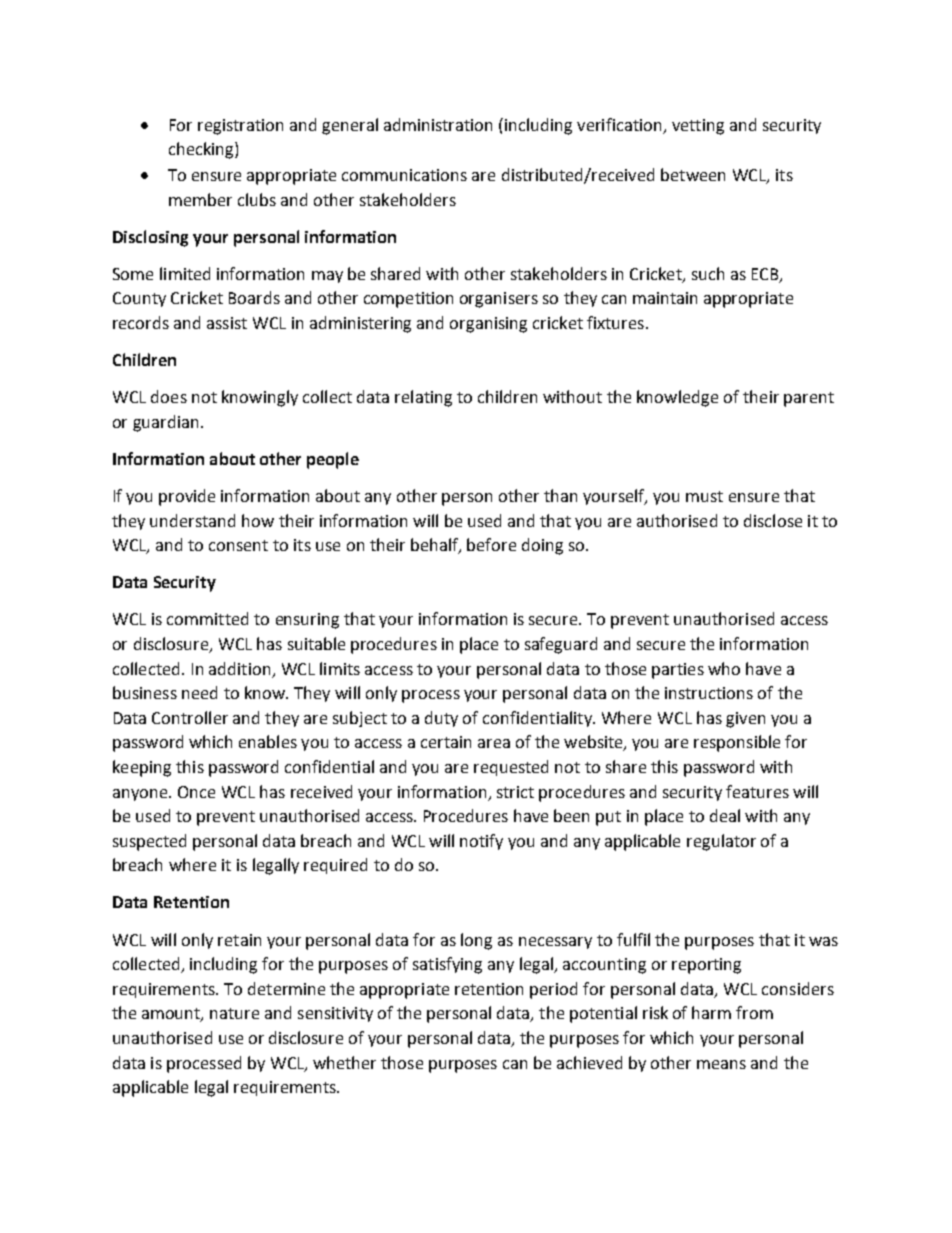 Image resolution: width=952 pixels, height=1233 pixels. What do you see at coordinates (698, 127) in the screenshot?
I see `vetting` at bounding box center [698, 127].
